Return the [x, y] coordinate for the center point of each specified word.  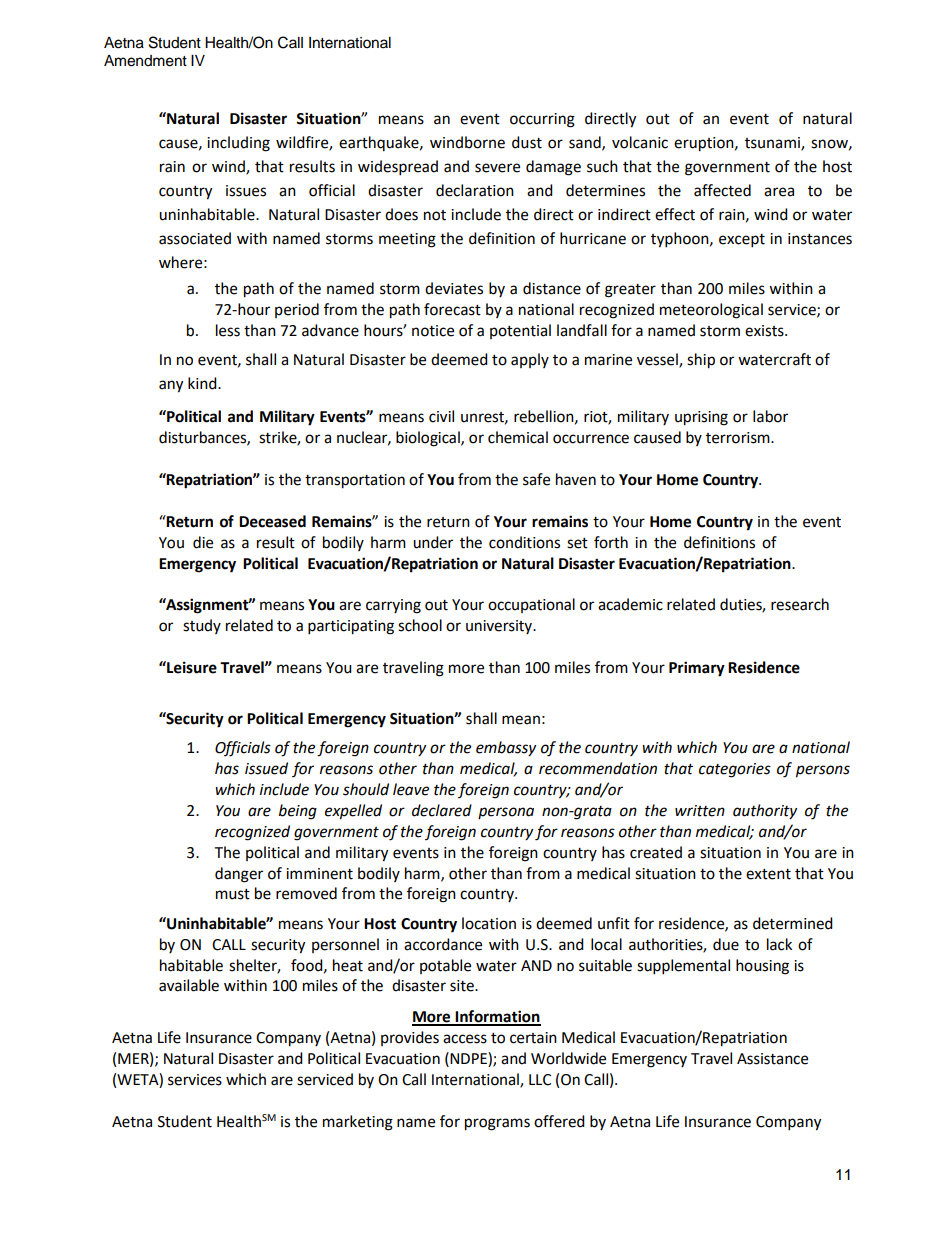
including [238, 144]
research [800, 604]
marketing [358, 1123]
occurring [542, 120]
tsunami [773, 143]
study [202, 626]
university [500, 627]
